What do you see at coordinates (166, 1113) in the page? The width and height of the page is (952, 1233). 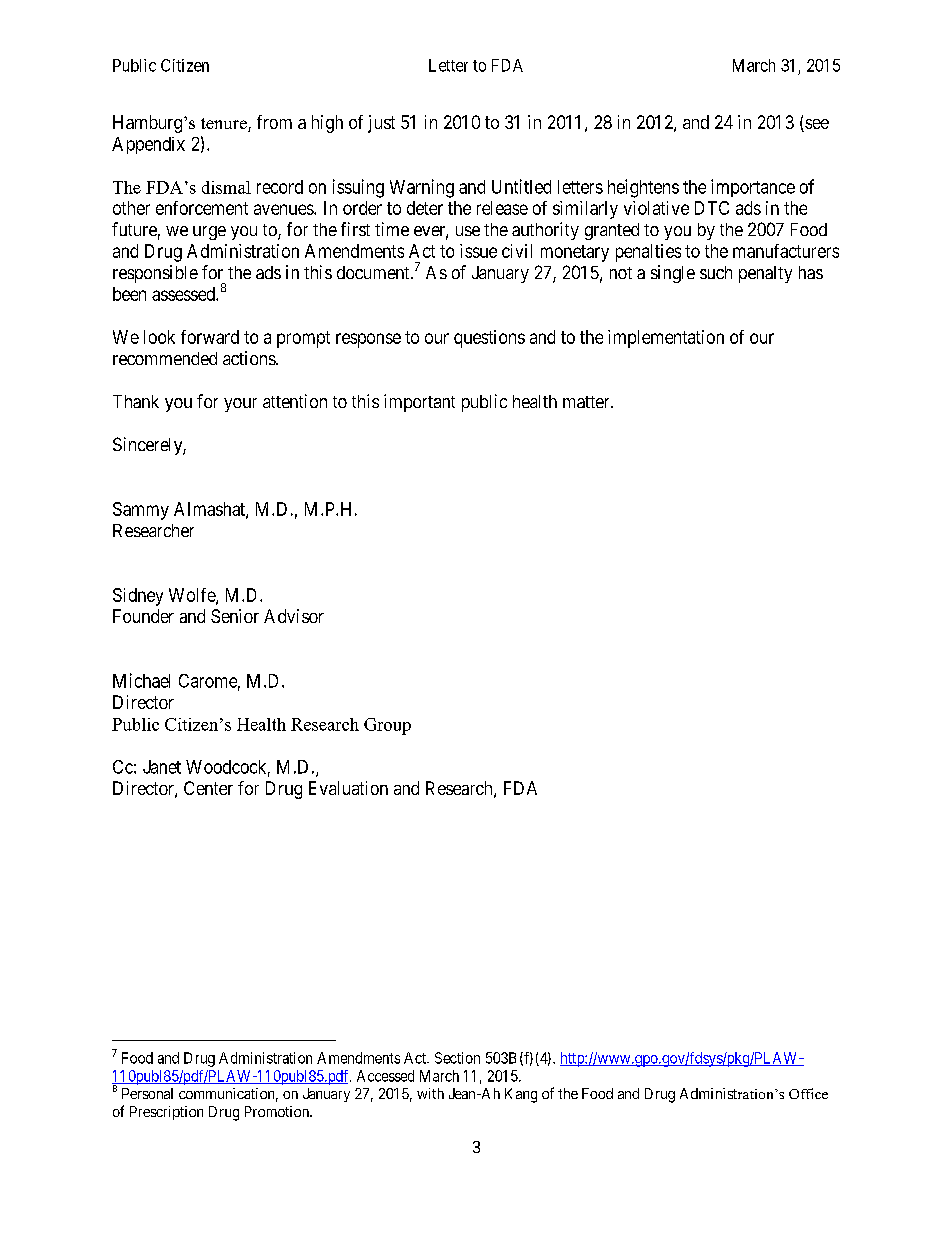 I see `Prescription` at bounding box center [166, 1113].
